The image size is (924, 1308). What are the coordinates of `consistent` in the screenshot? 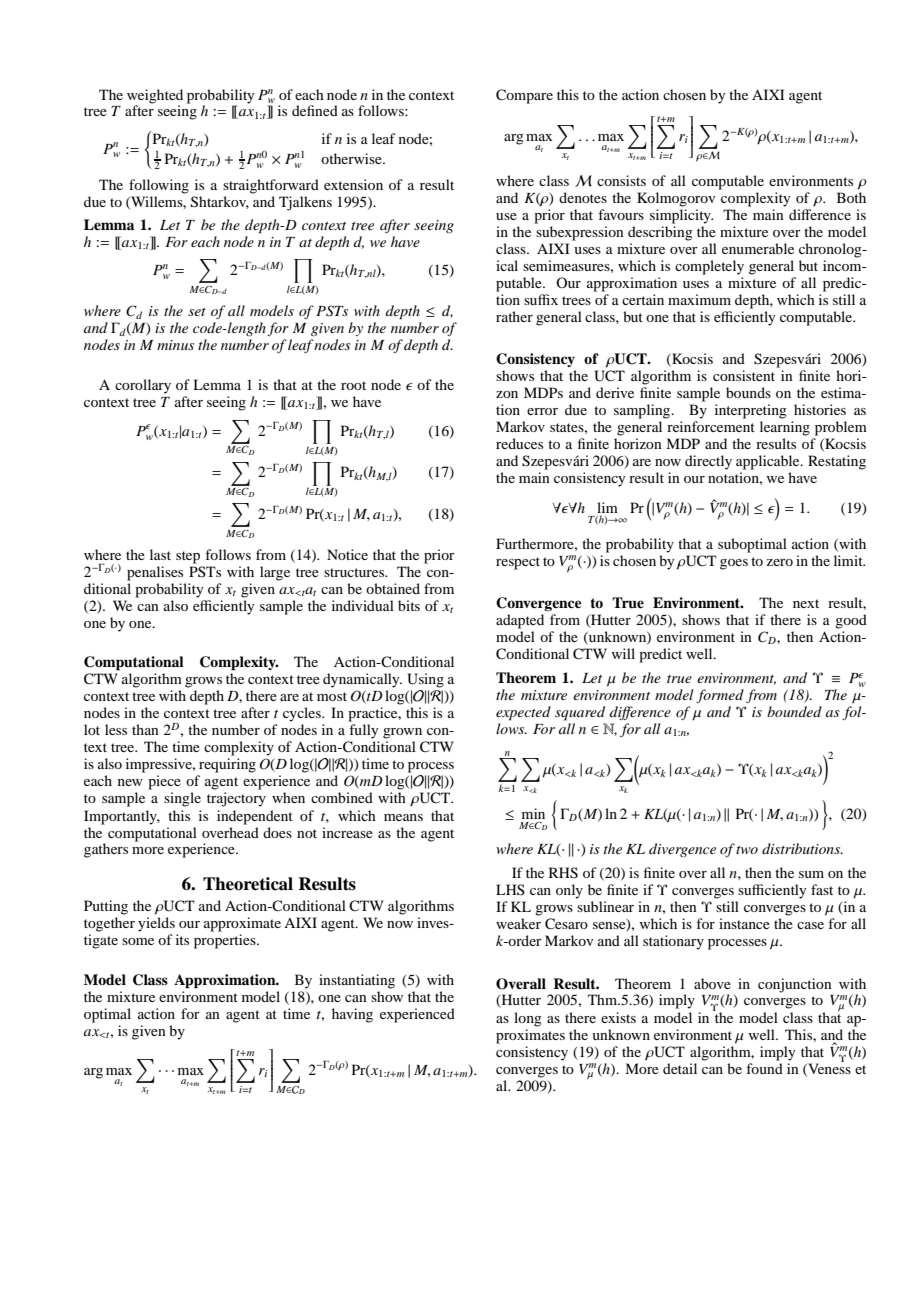 It's located at (744, 375).
